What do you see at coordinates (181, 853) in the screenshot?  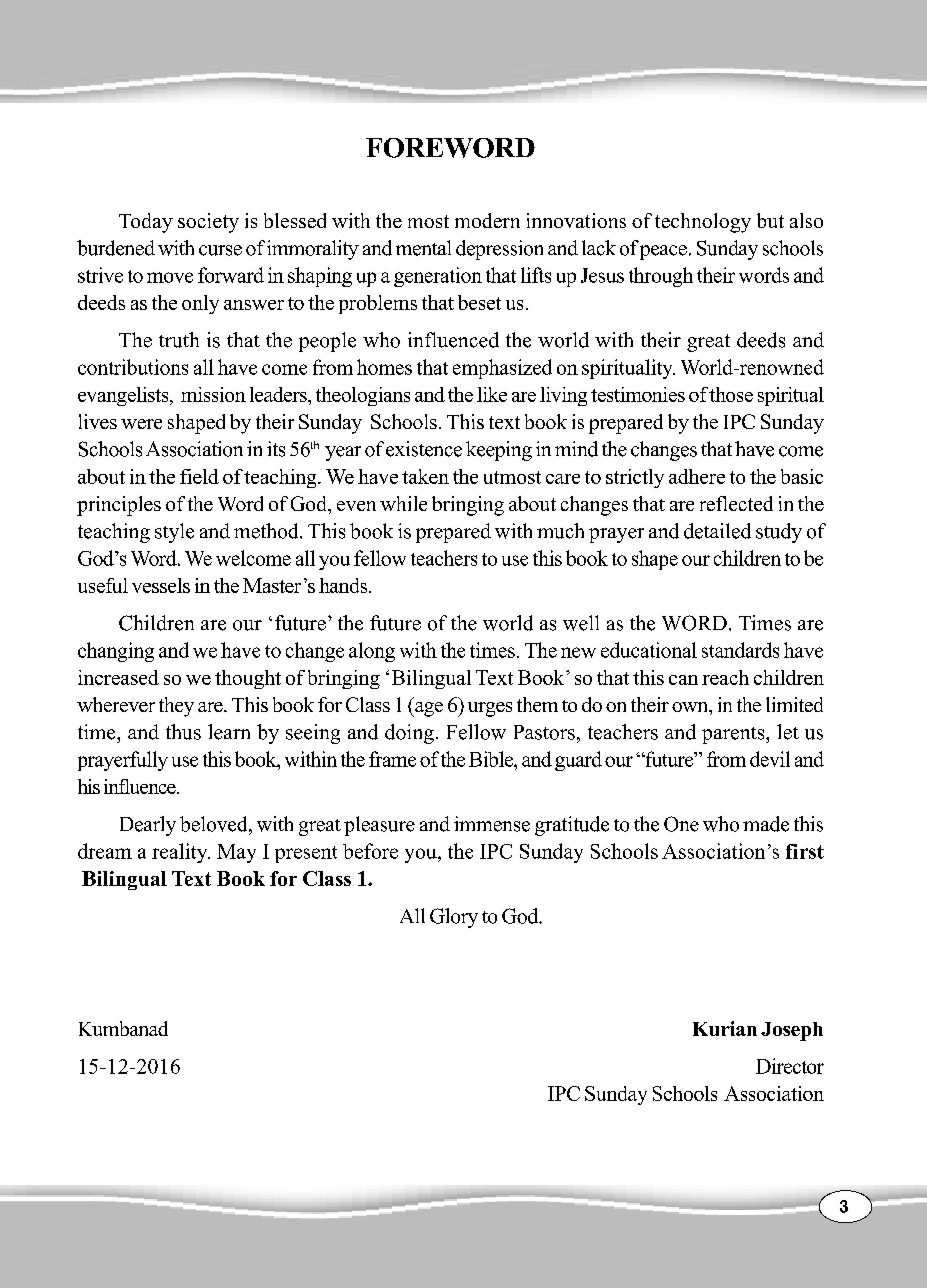 I see `reality` at bounding box center [181, 853].
